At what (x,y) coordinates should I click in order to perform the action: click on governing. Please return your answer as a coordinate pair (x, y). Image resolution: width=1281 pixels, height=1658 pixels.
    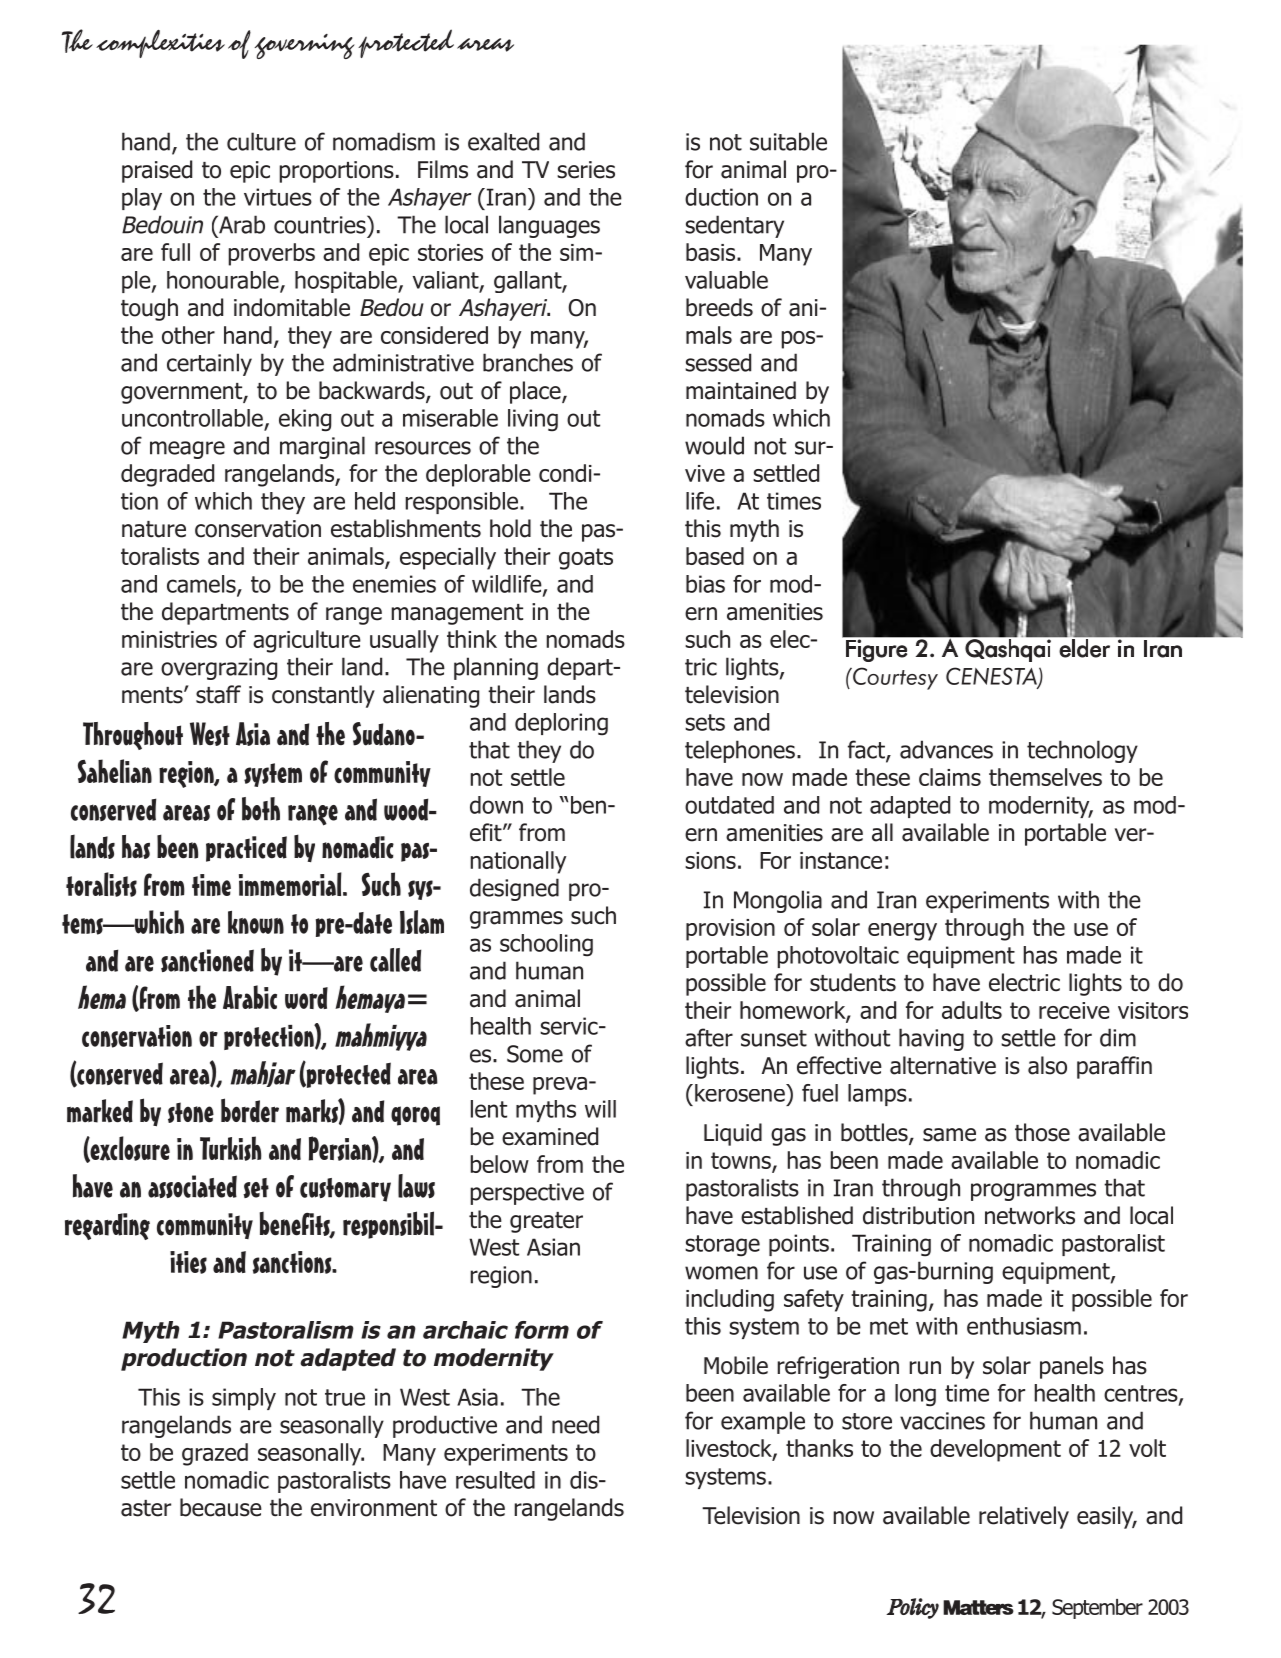
    Looking at the image, I should click on (305, 46).
